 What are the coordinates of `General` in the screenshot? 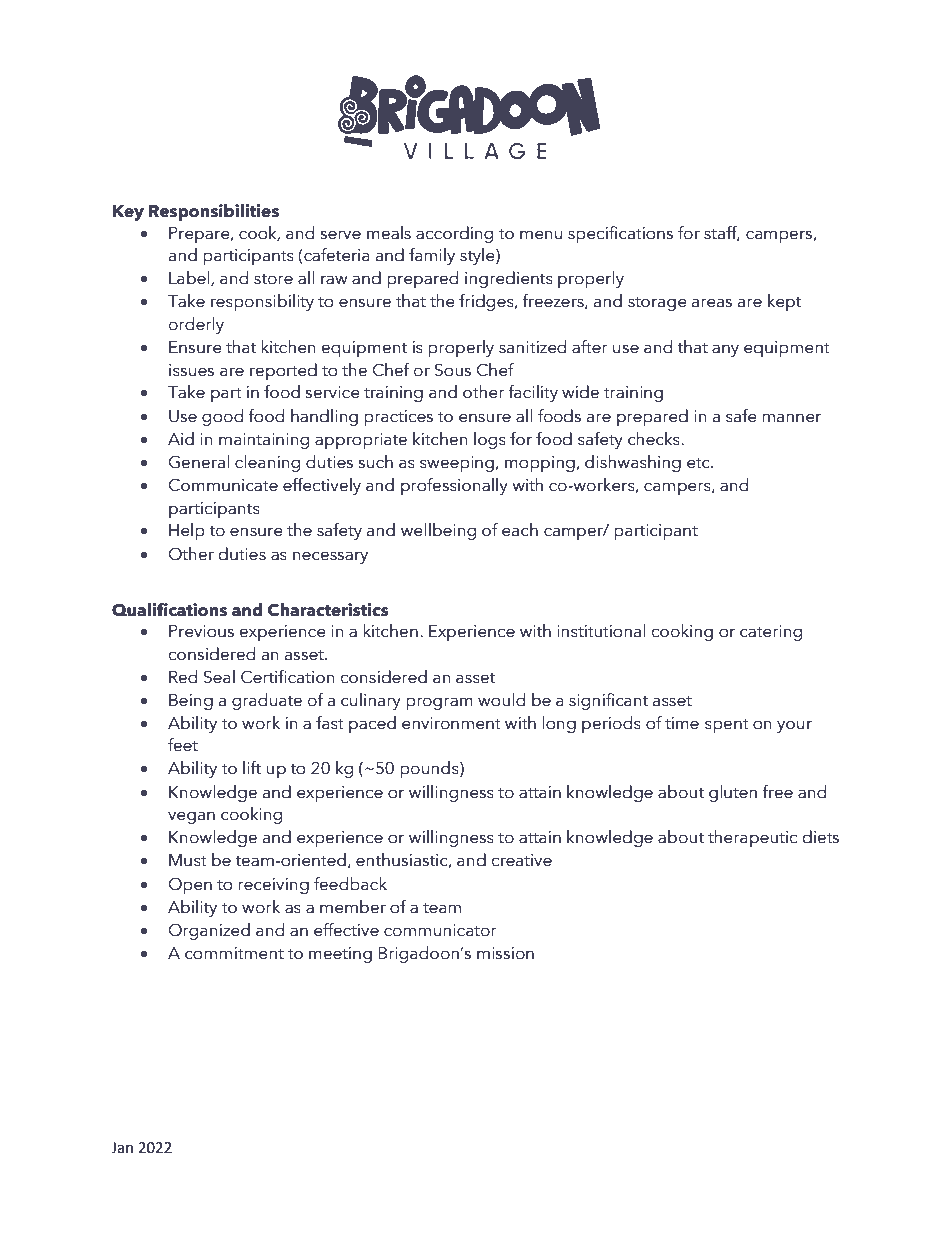 It's located at (199, 462).
